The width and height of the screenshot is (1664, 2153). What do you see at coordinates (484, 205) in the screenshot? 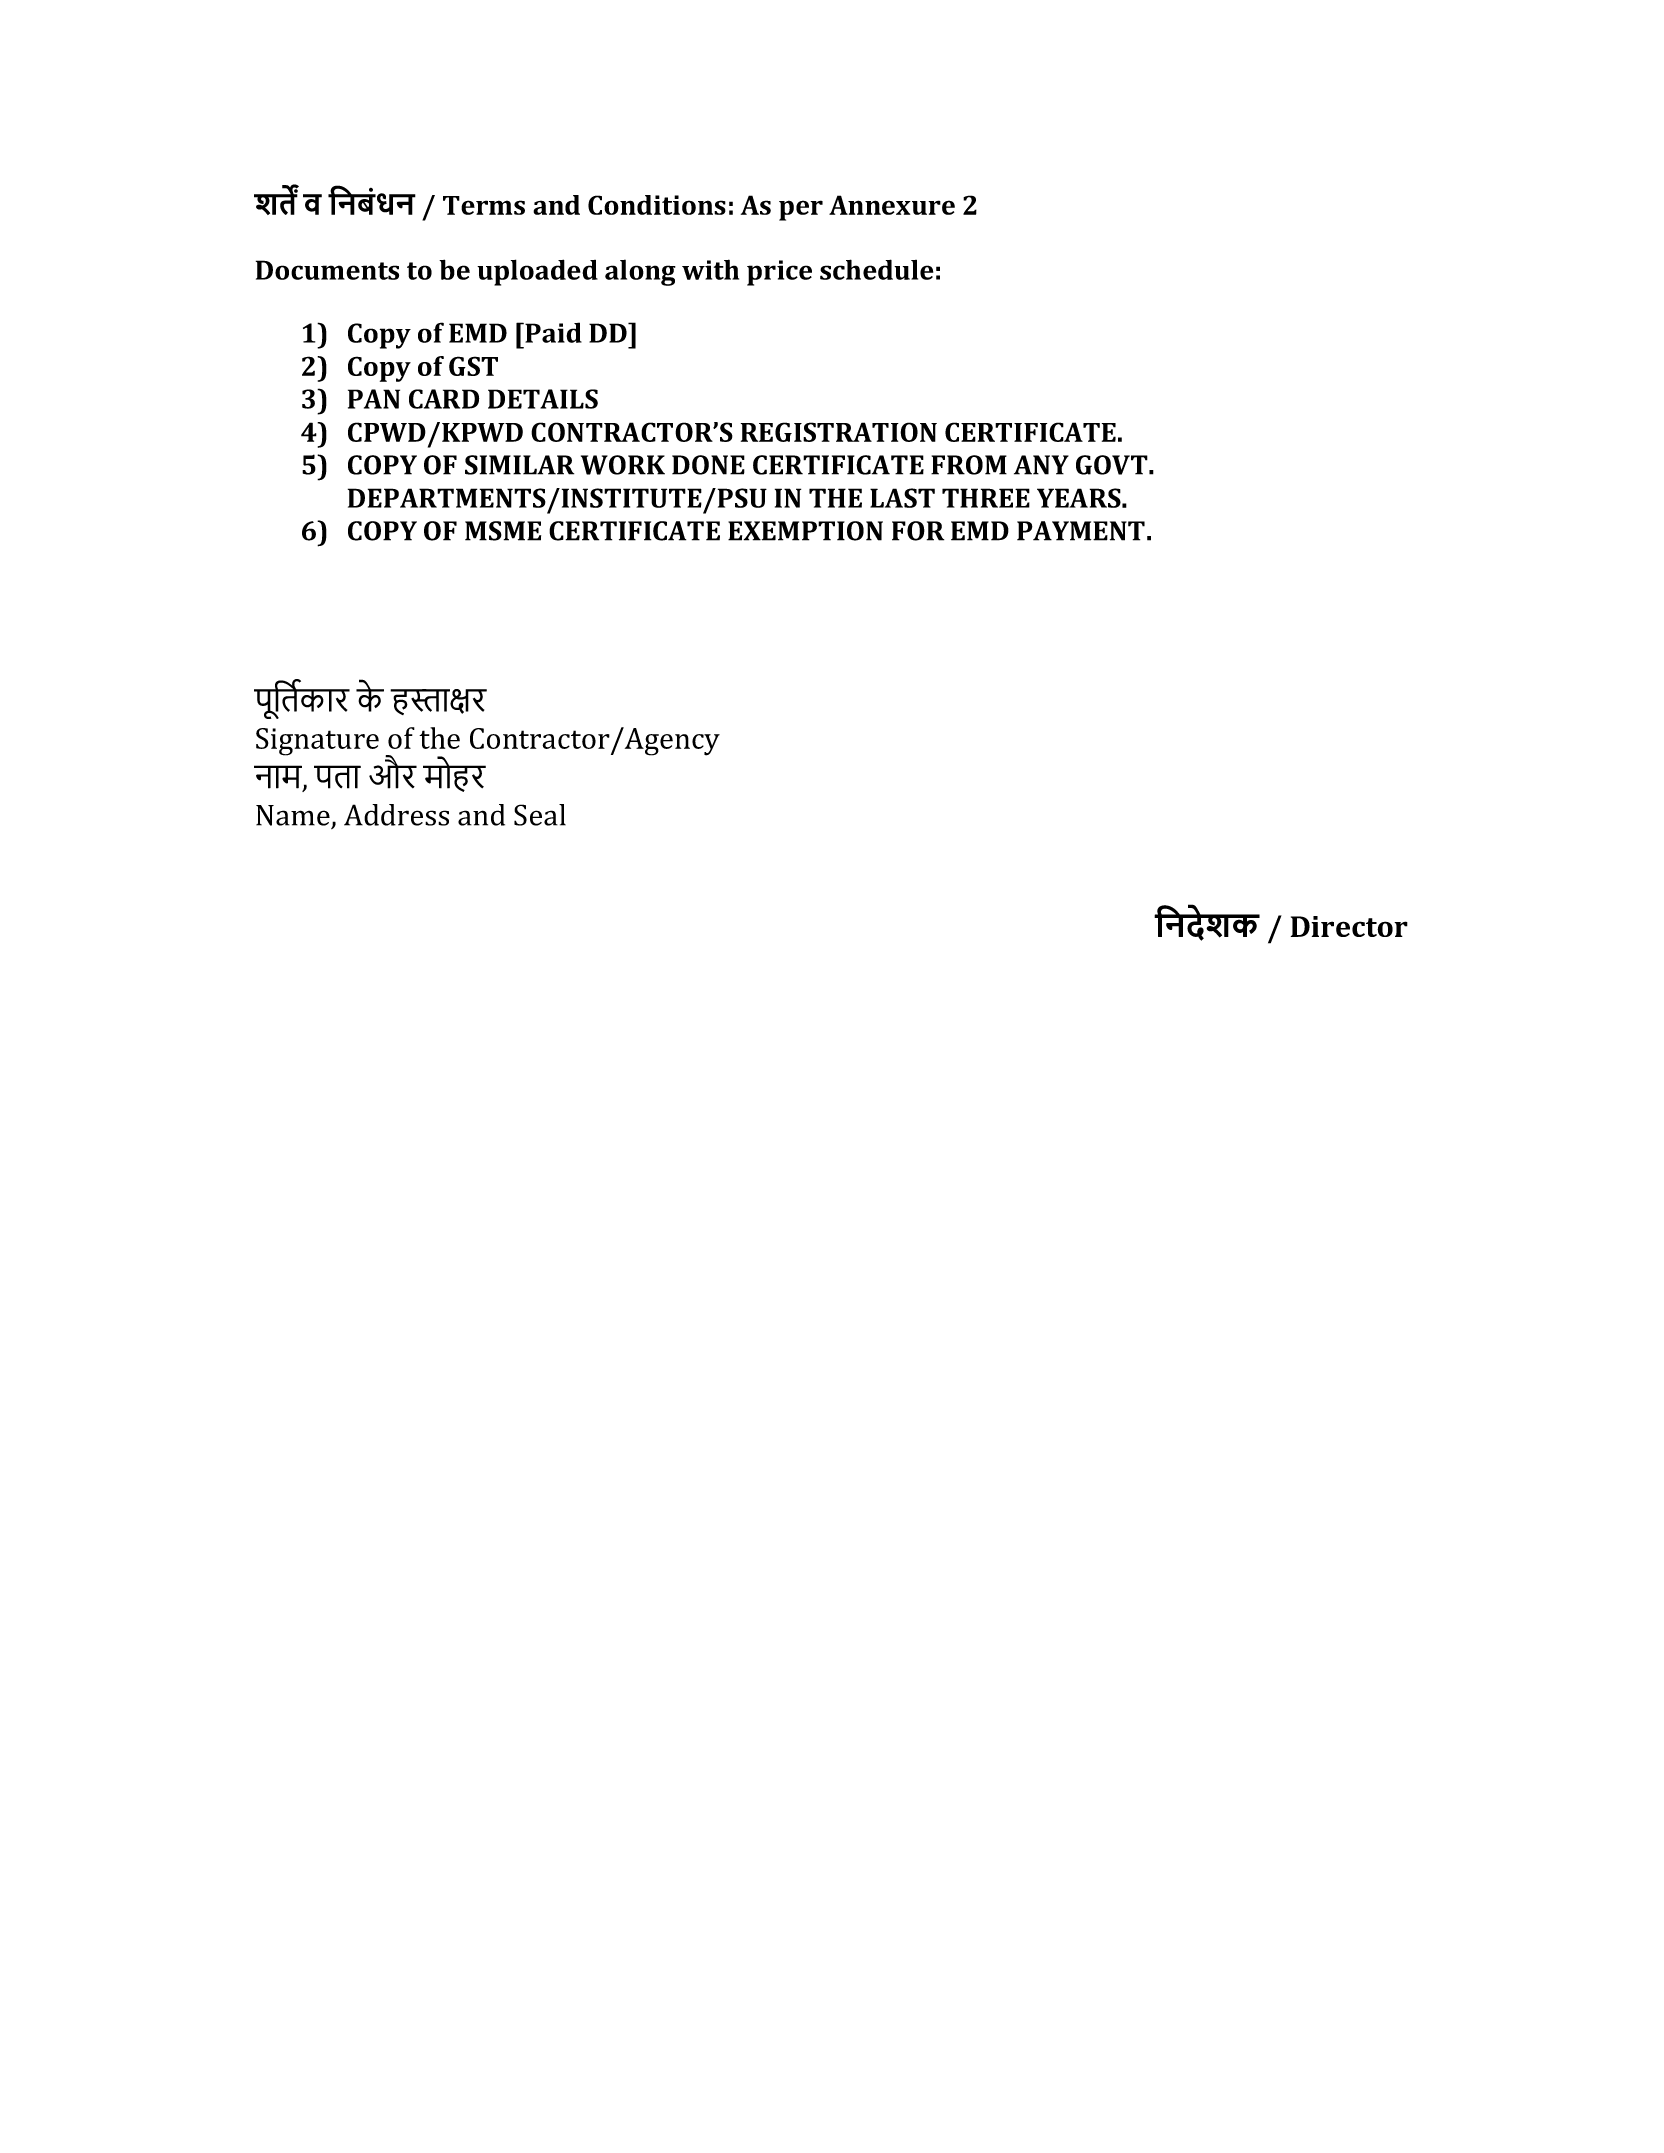
I see `Terms` at bounding box center [484, 205].
